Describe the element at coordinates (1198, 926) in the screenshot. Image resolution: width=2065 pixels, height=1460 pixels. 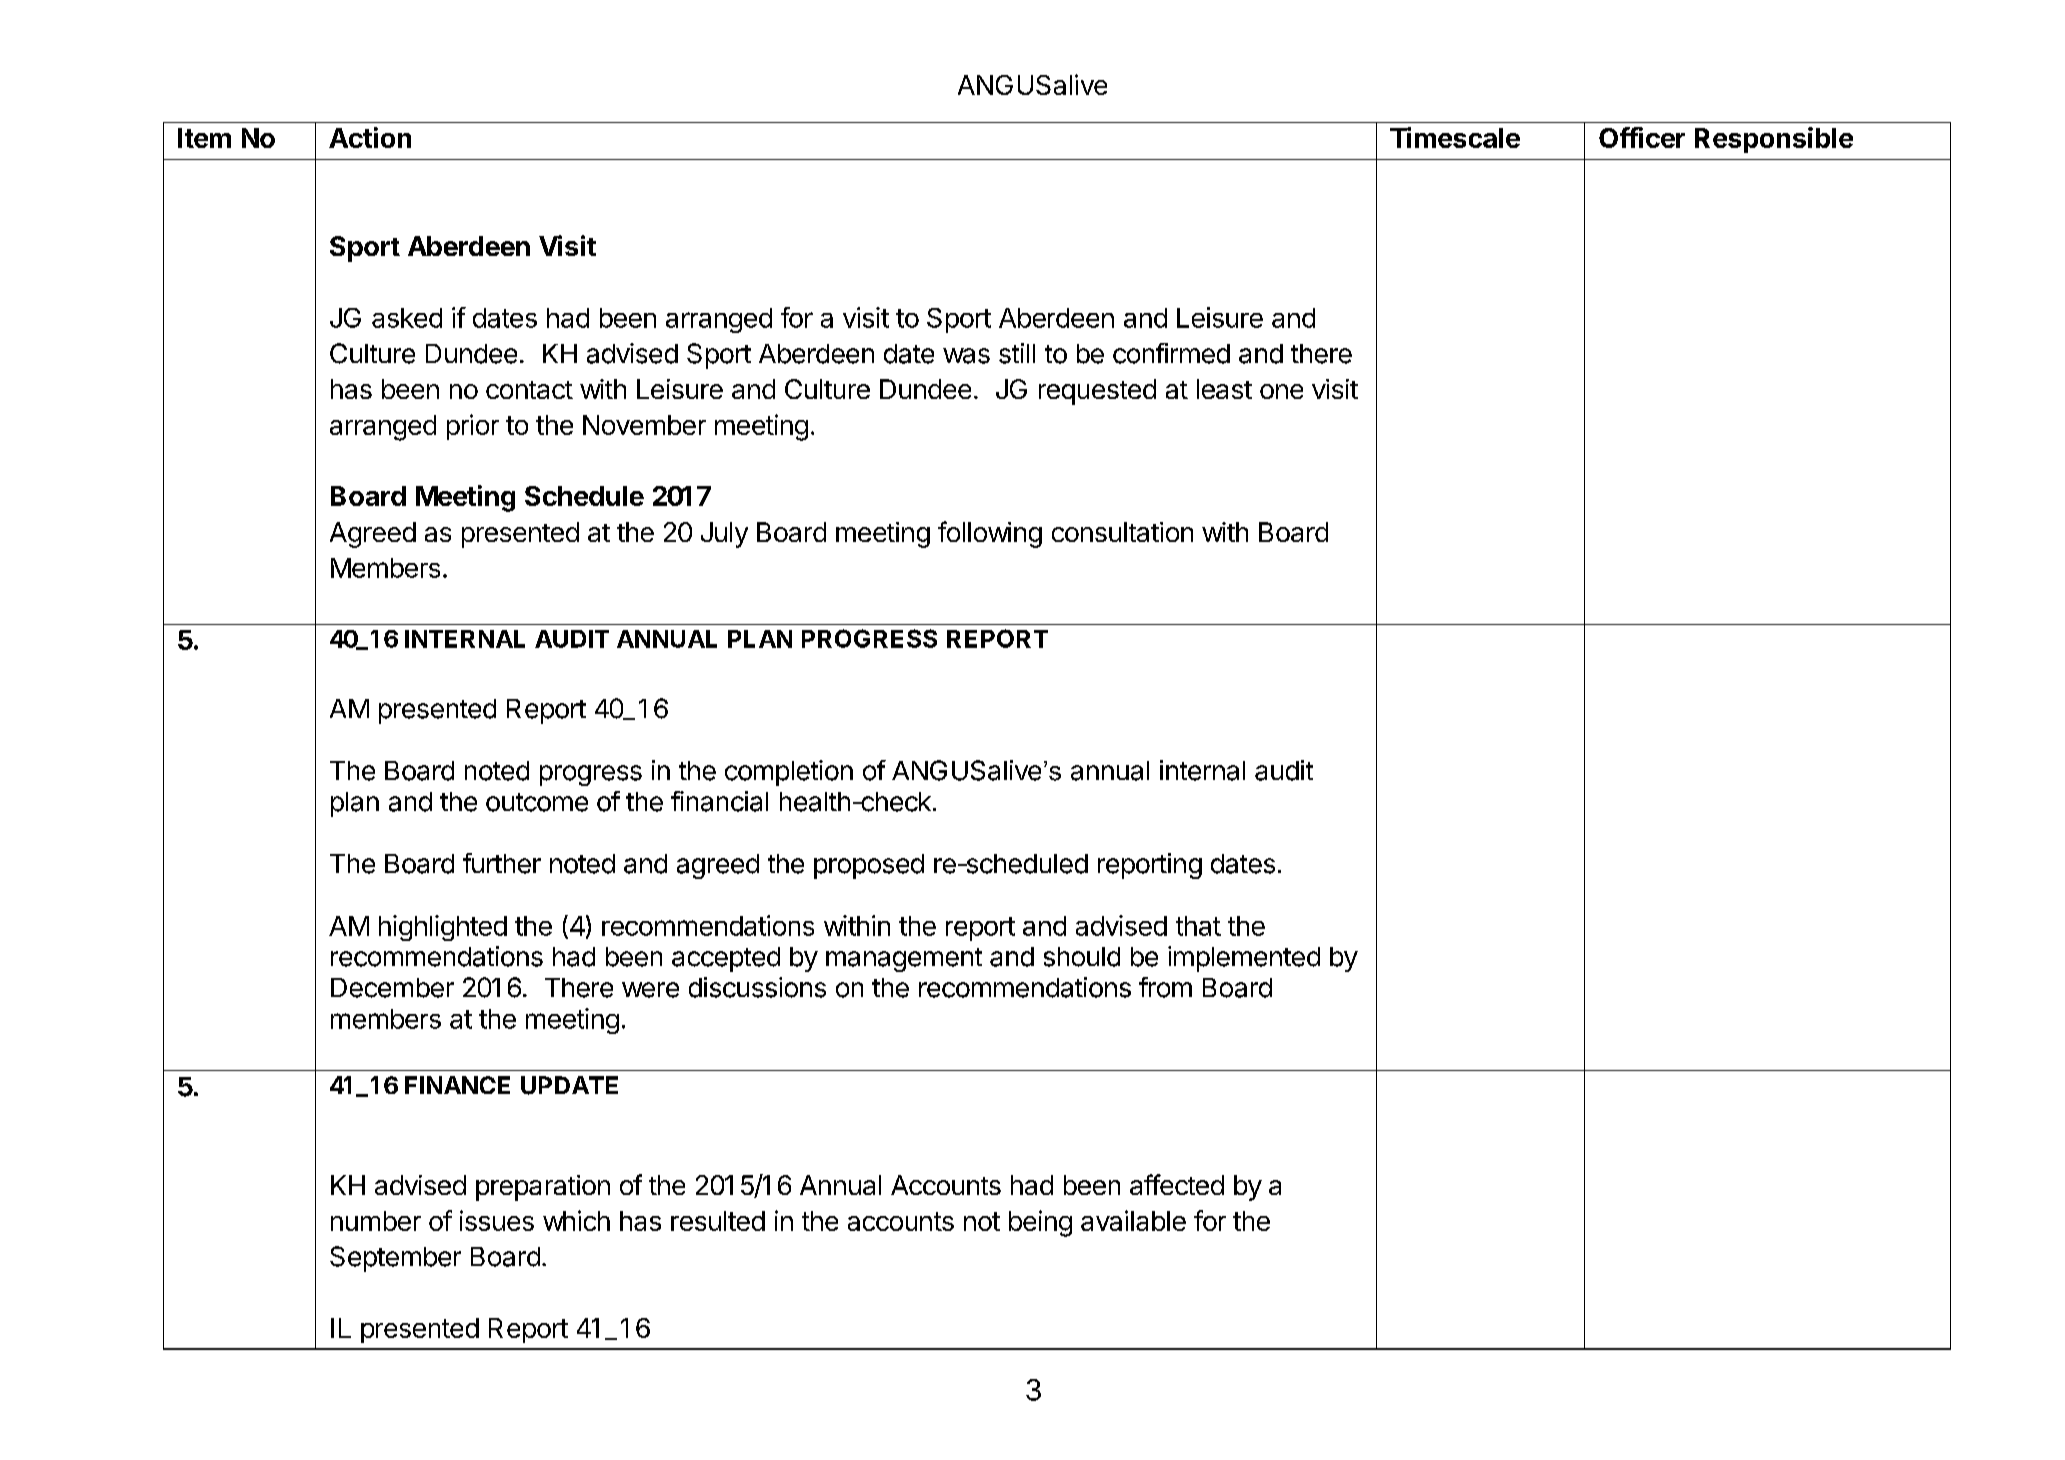
I see `that` at that location.
